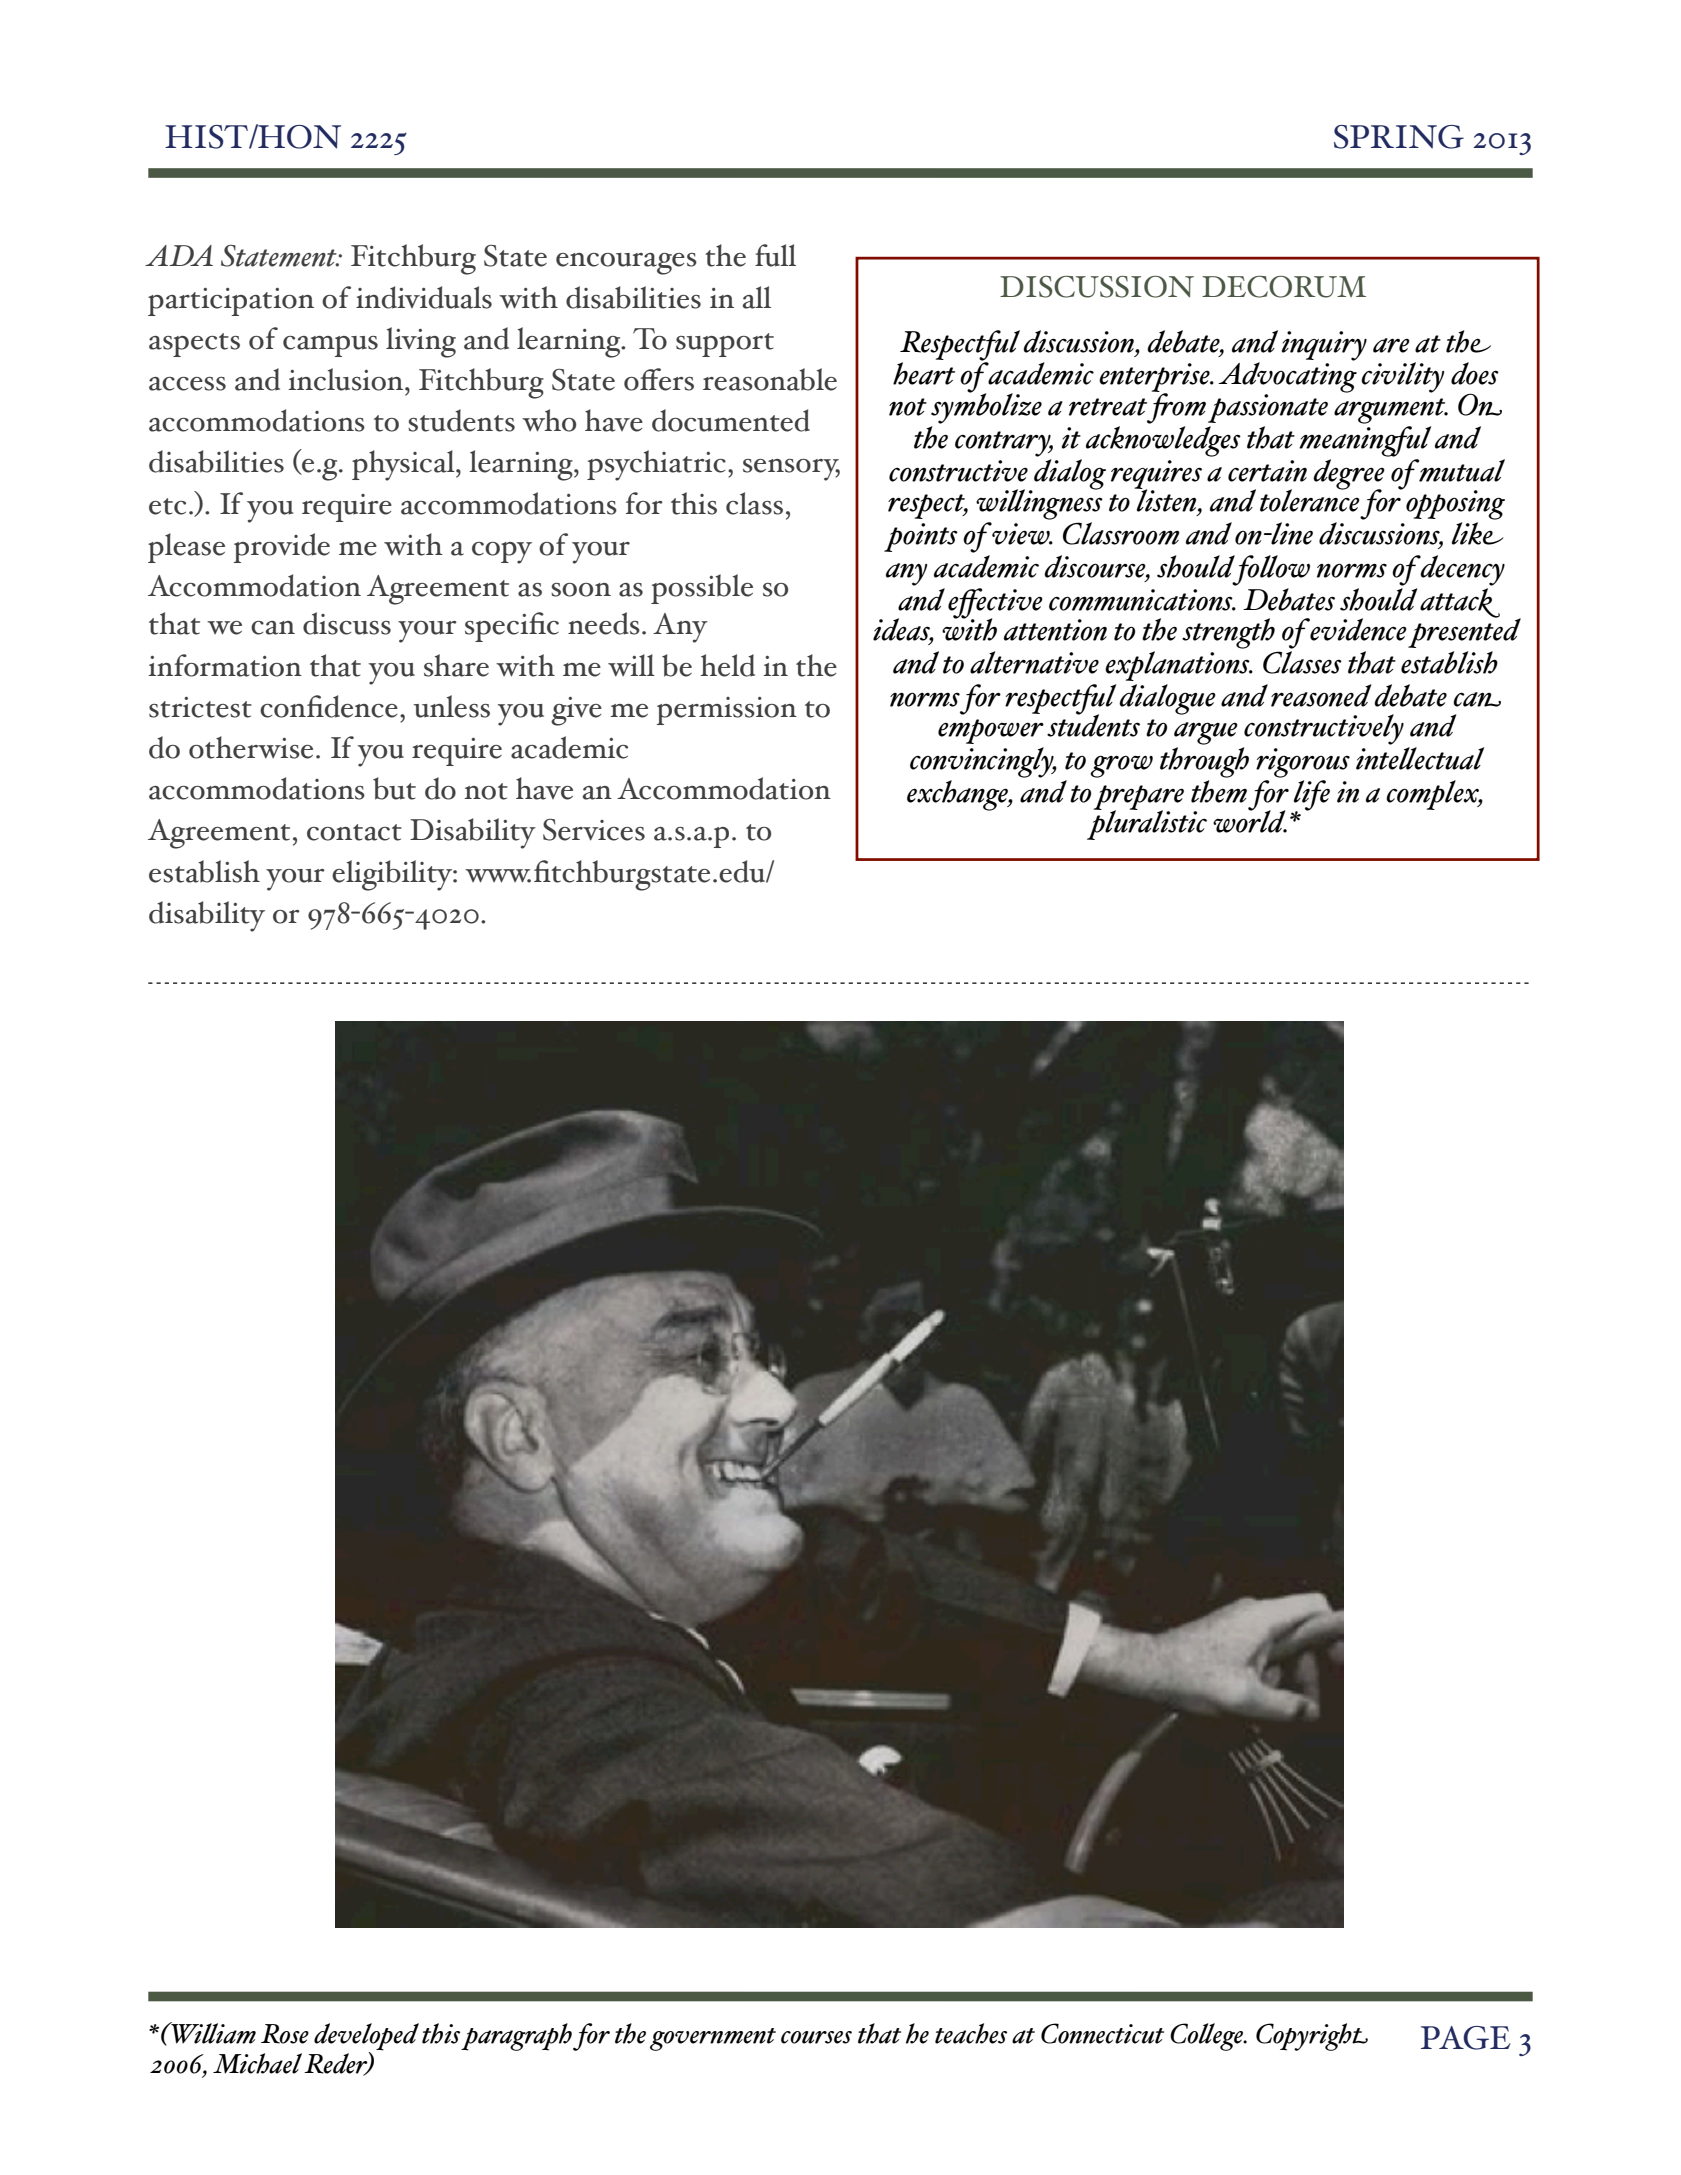  Describe the element at coordinates (1465, 2038) in the screenshot. I see `PAGE` at that location.
